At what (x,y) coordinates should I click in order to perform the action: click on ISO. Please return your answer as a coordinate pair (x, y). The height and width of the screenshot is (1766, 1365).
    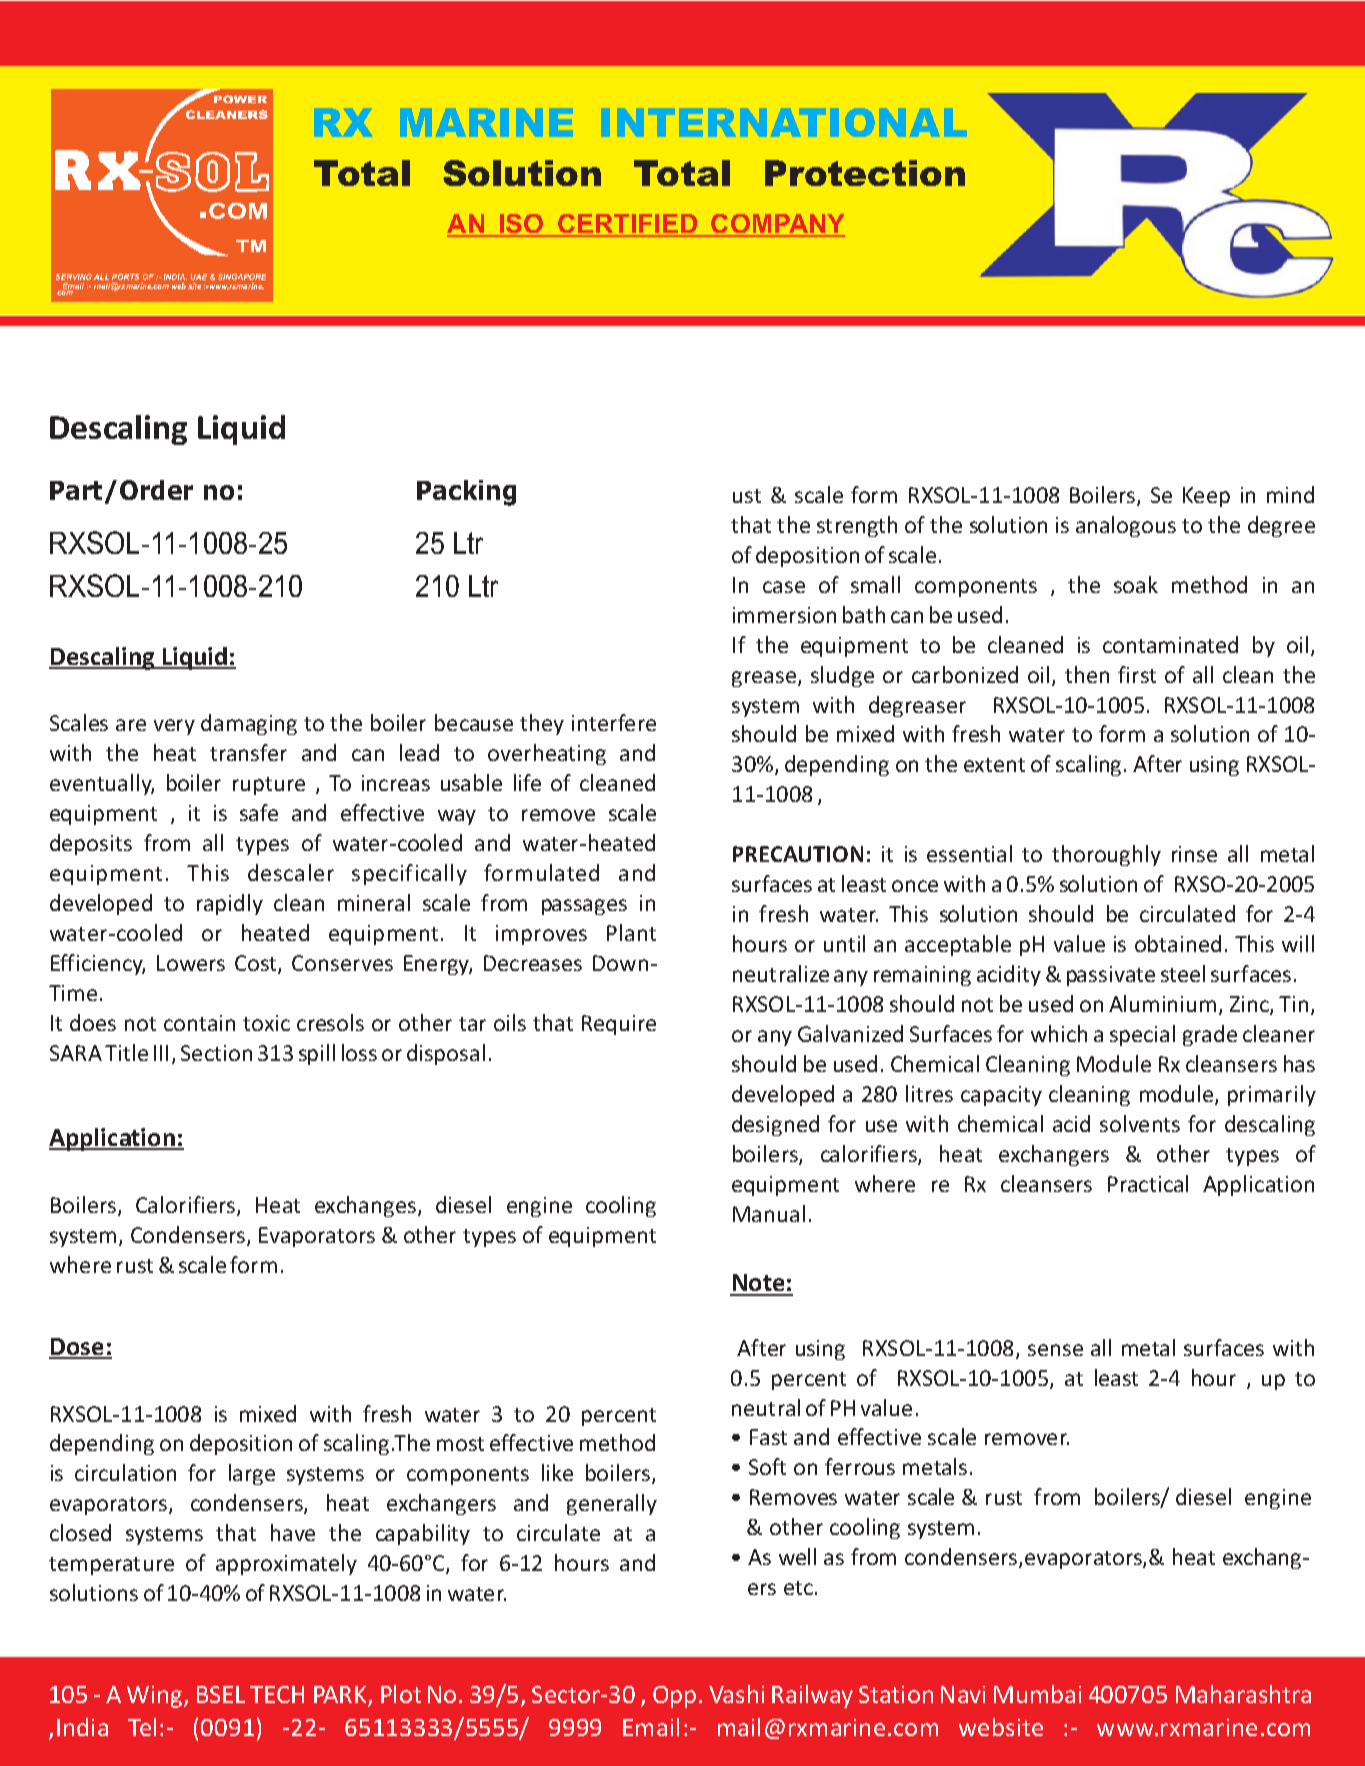
    Looking at the image, I should click on (522, 225).
